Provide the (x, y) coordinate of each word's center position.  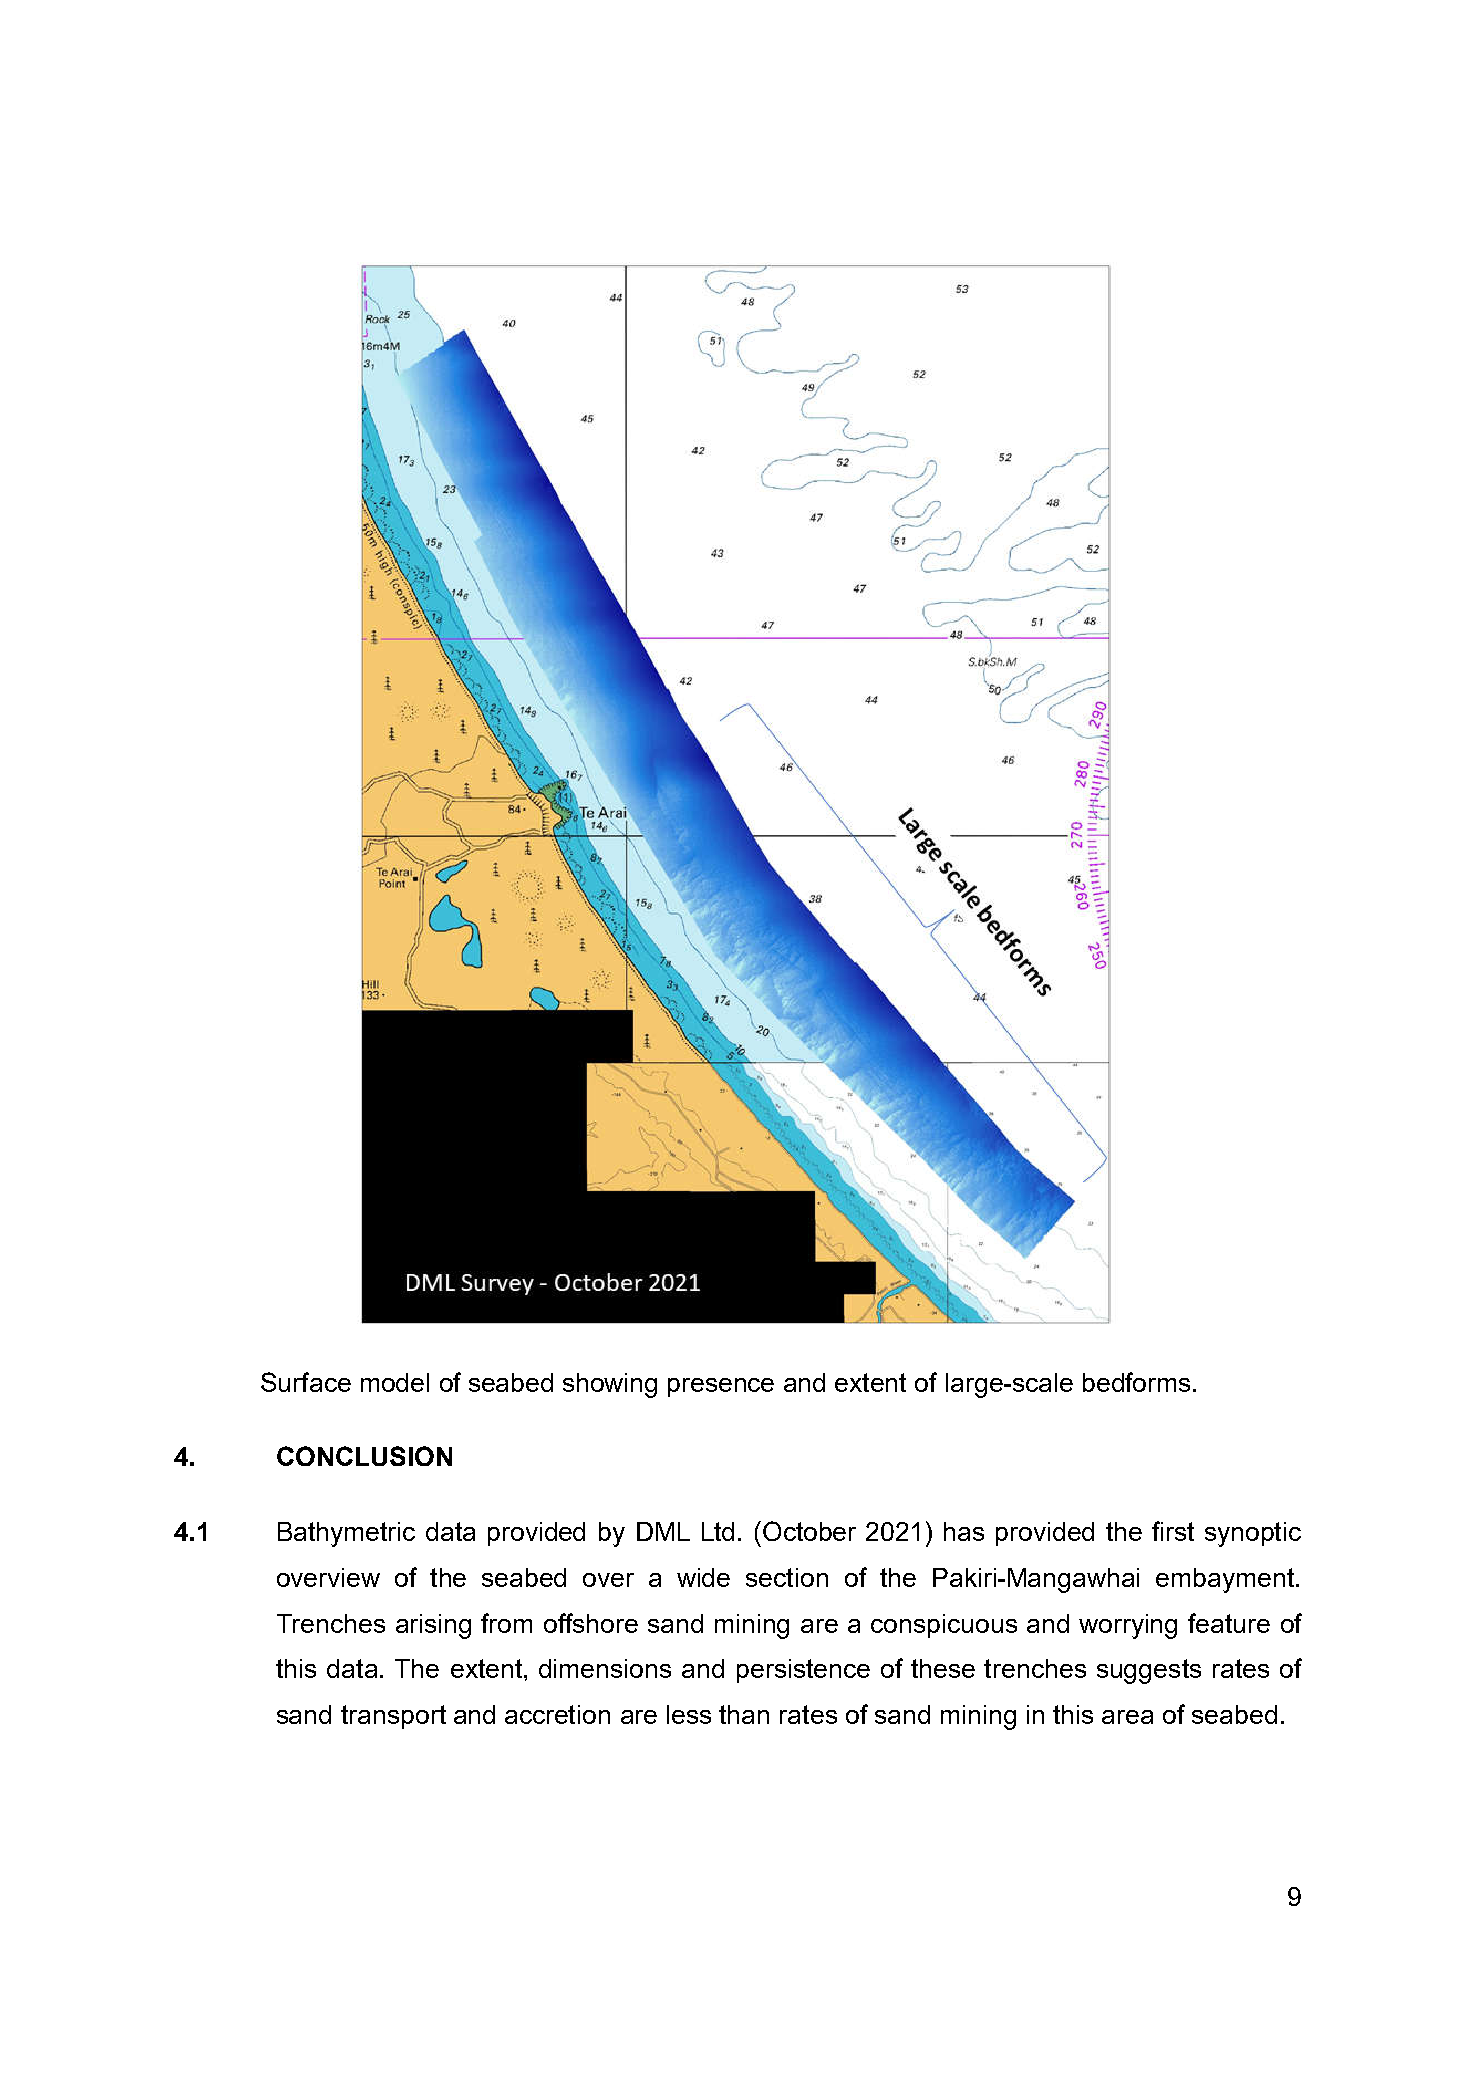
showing (610, 1385)
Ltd (718, 1531)
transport (393, 1717)
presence (721, 1387)
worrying (1128, 1626)
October (809, 1531)
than (744, 1714)
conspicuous (944, 1626)
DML (663, 1531)
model (395, 1382)
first (1173, 1531)
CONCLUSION (364, 1456)
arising (433, 1626)
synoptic (1253, 1534)
